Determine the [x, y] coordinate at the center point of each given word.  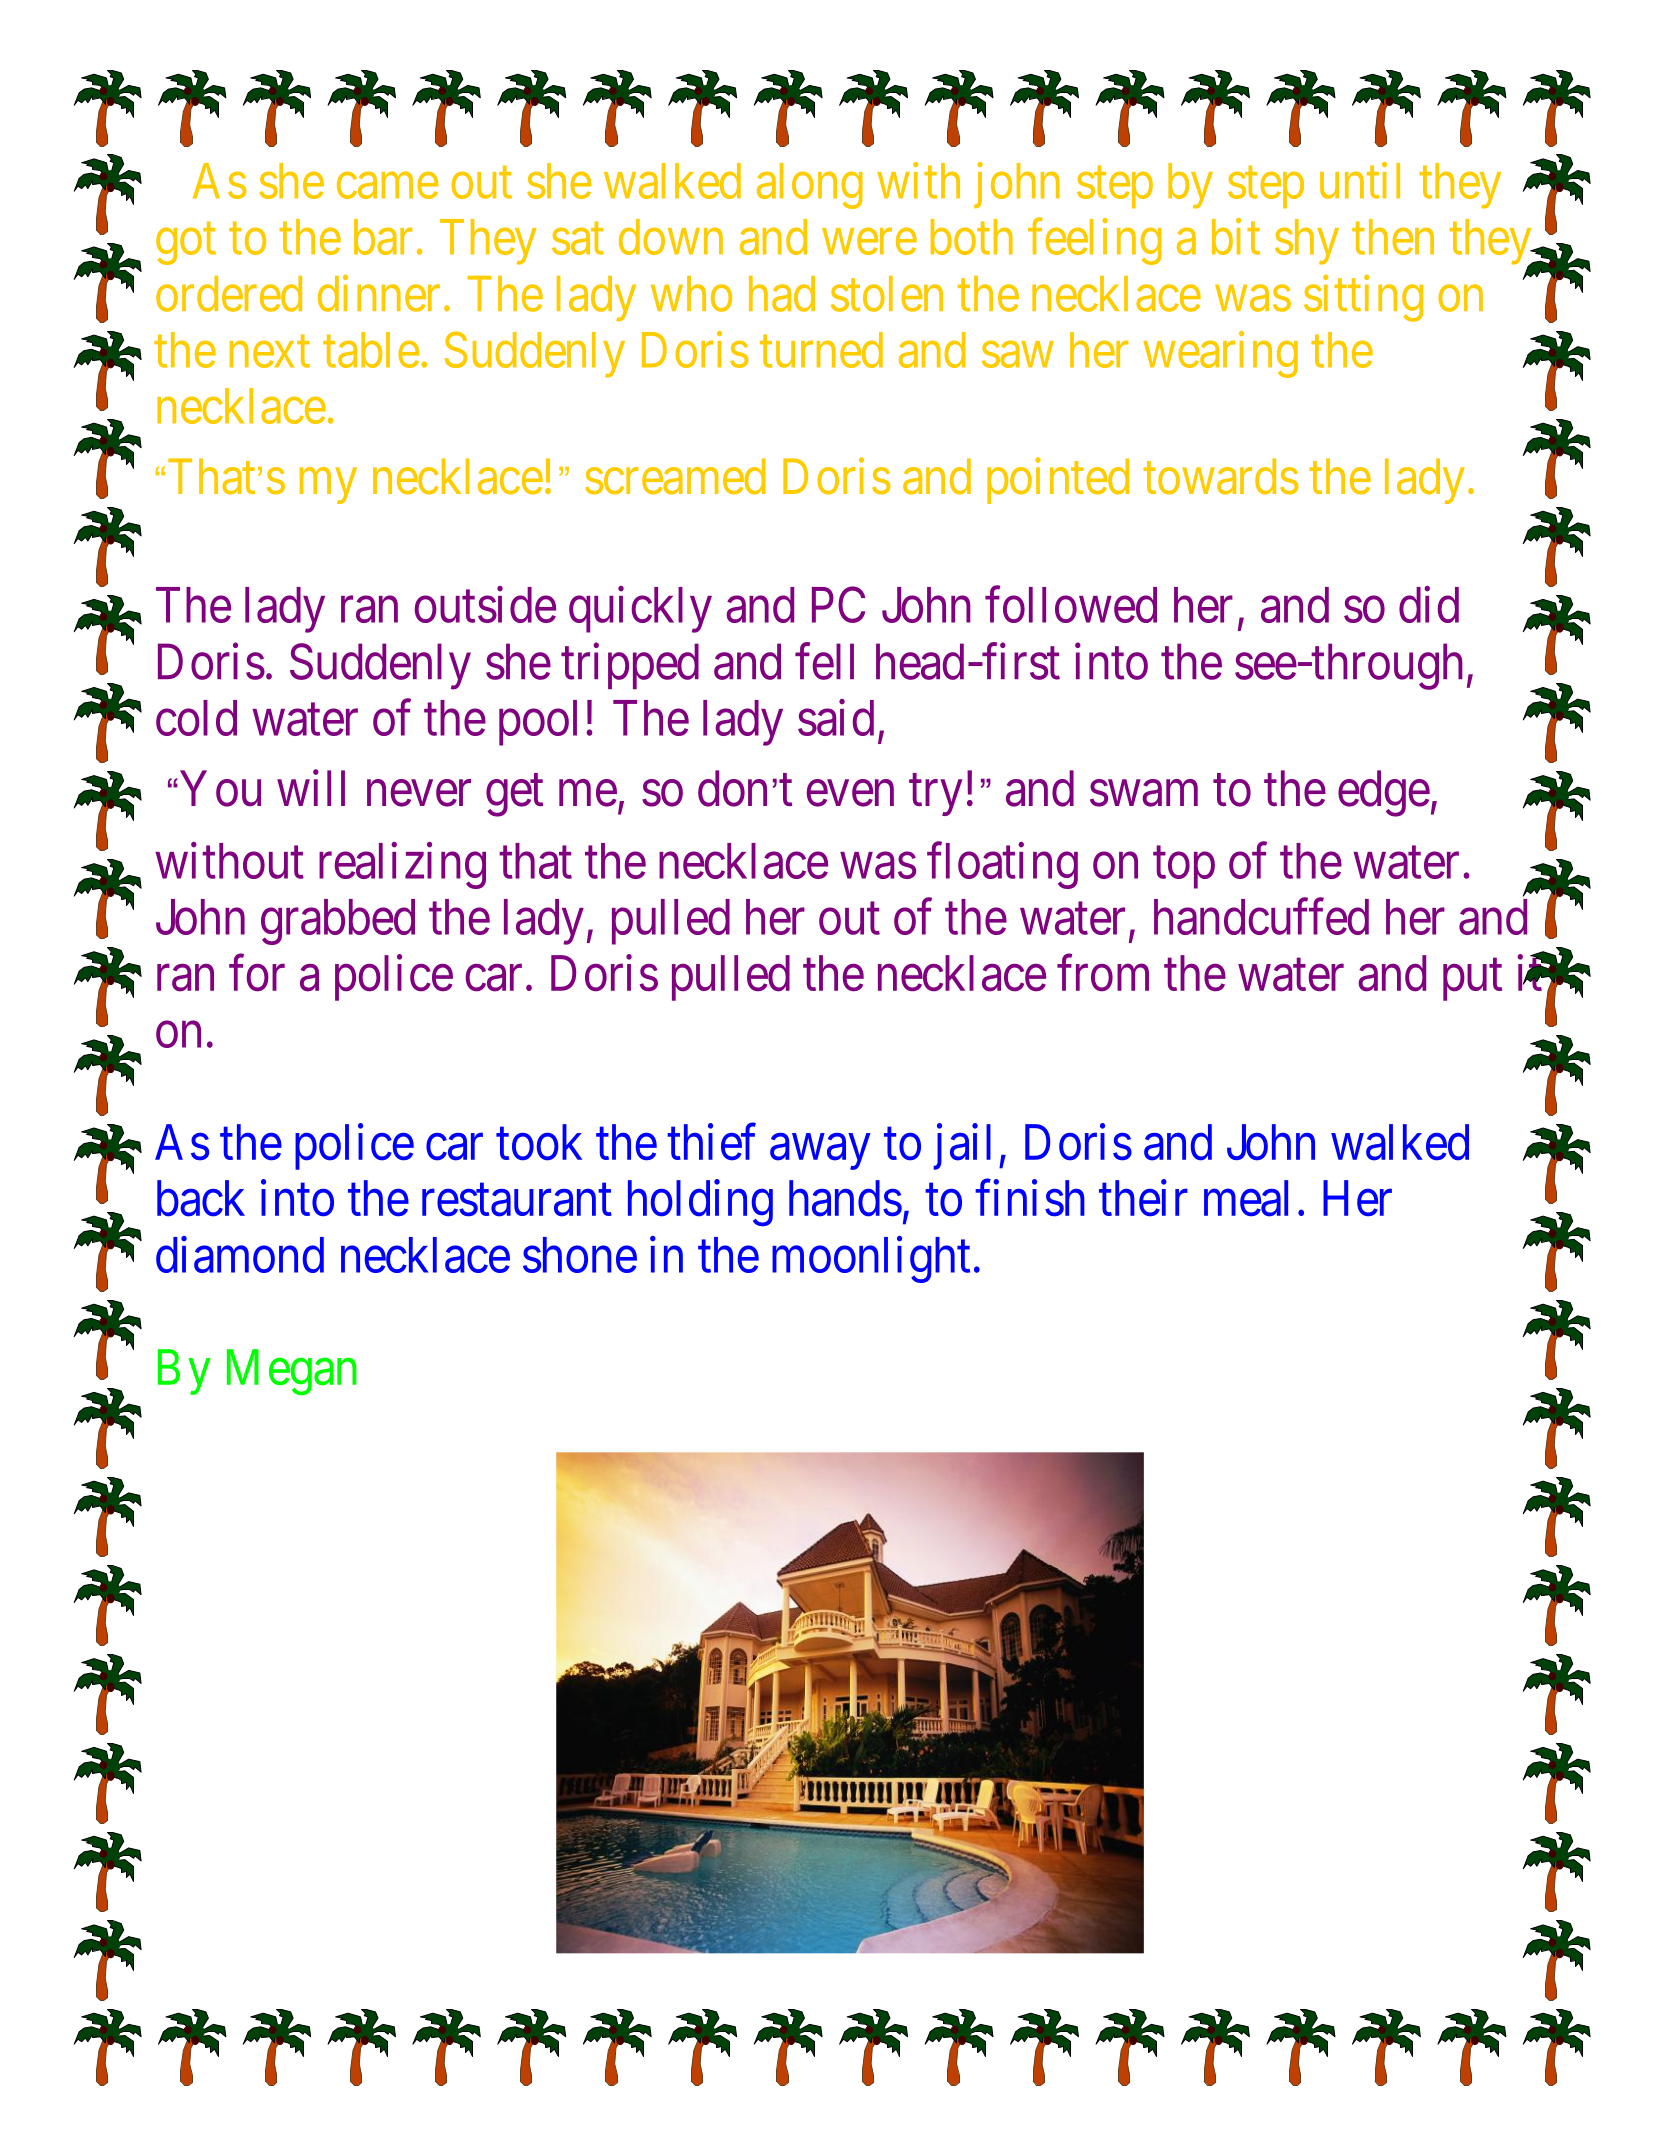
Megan [292, 1373]
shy [1307, 242]
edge [1384, 793]
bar [383, 237]
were [870, 242]
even [850, 794]
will [311, 788]
